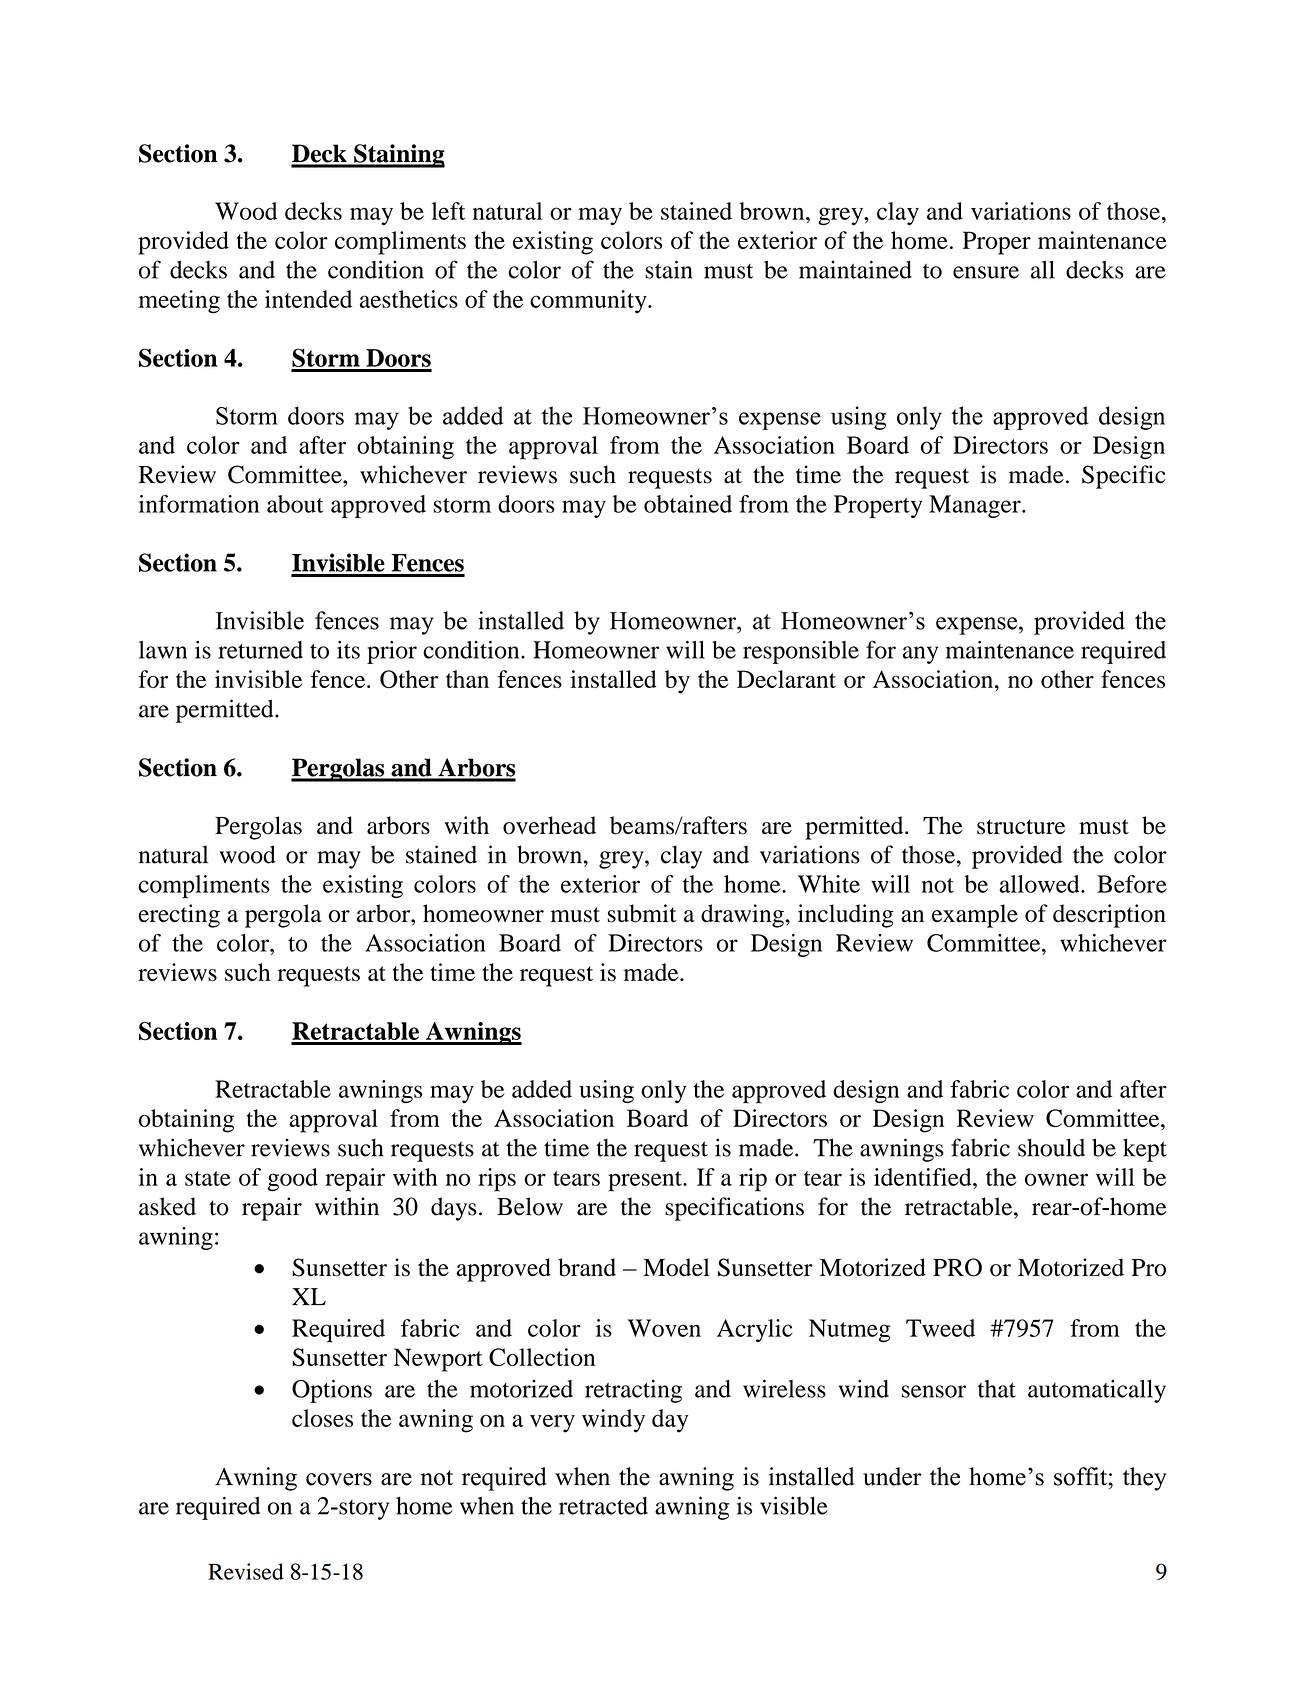 The height and width of the screenshot is (1689, 1305). What do you see at coordinates (292, 1179) in the screenshot?
I see `good` at bounding box center [292, 1179].
